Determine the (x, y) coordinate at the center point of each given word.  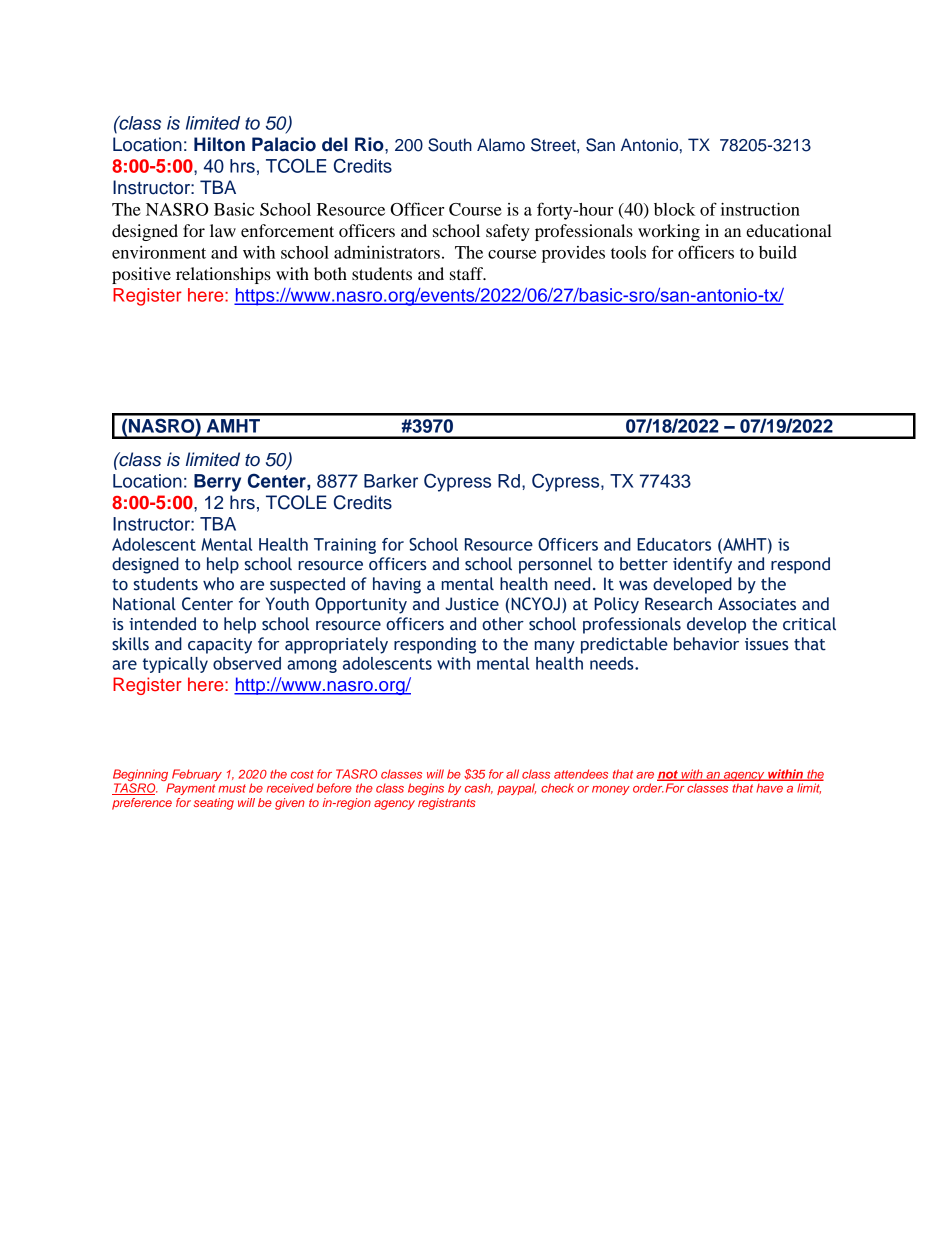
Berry (217, 483)
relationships (223, 275)
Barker (391, 481)
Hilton (219, 144)
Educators (674, 544)
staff (468, 273)
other (503, 624)
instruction (760, 209)
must (232, 788)
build (778, 252)
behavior (706, 644)
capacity (220, 646)
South (450, 145)
